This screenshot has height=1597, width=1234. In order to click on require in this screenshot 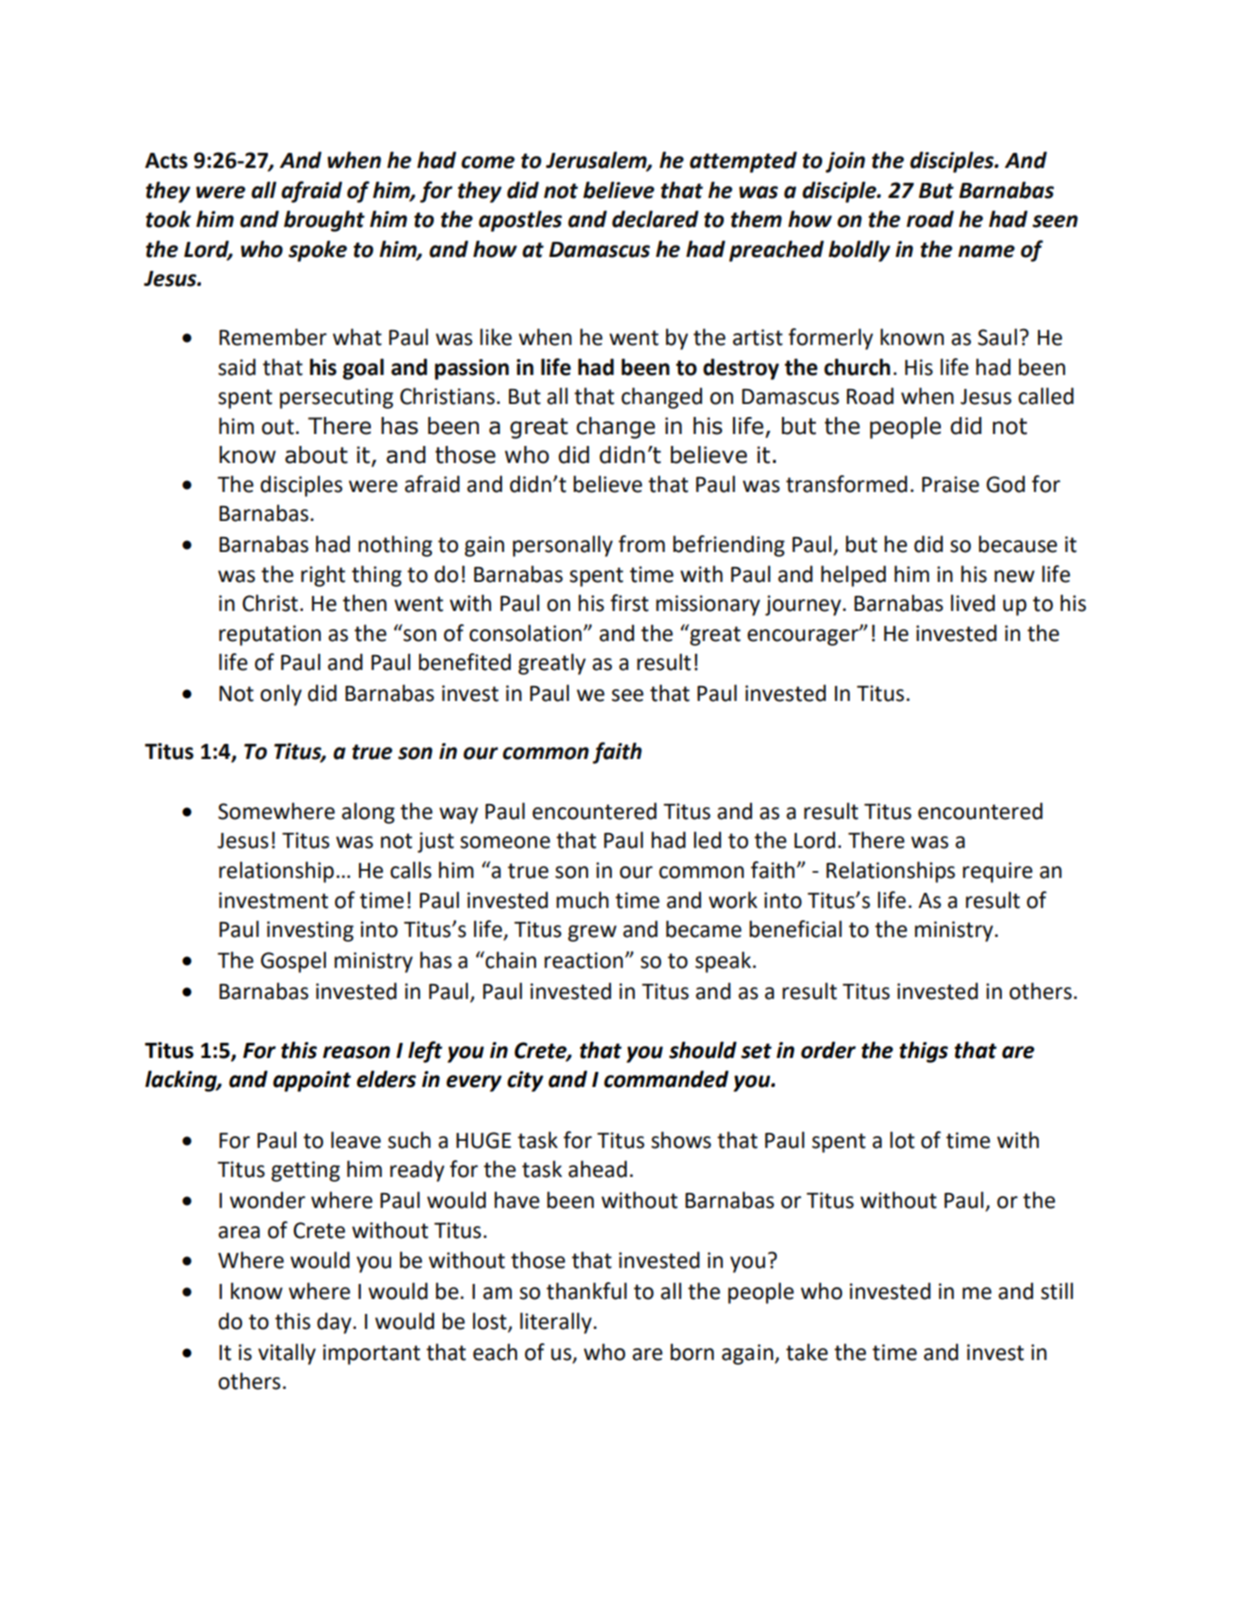, I will do `click(998, 872)`.
